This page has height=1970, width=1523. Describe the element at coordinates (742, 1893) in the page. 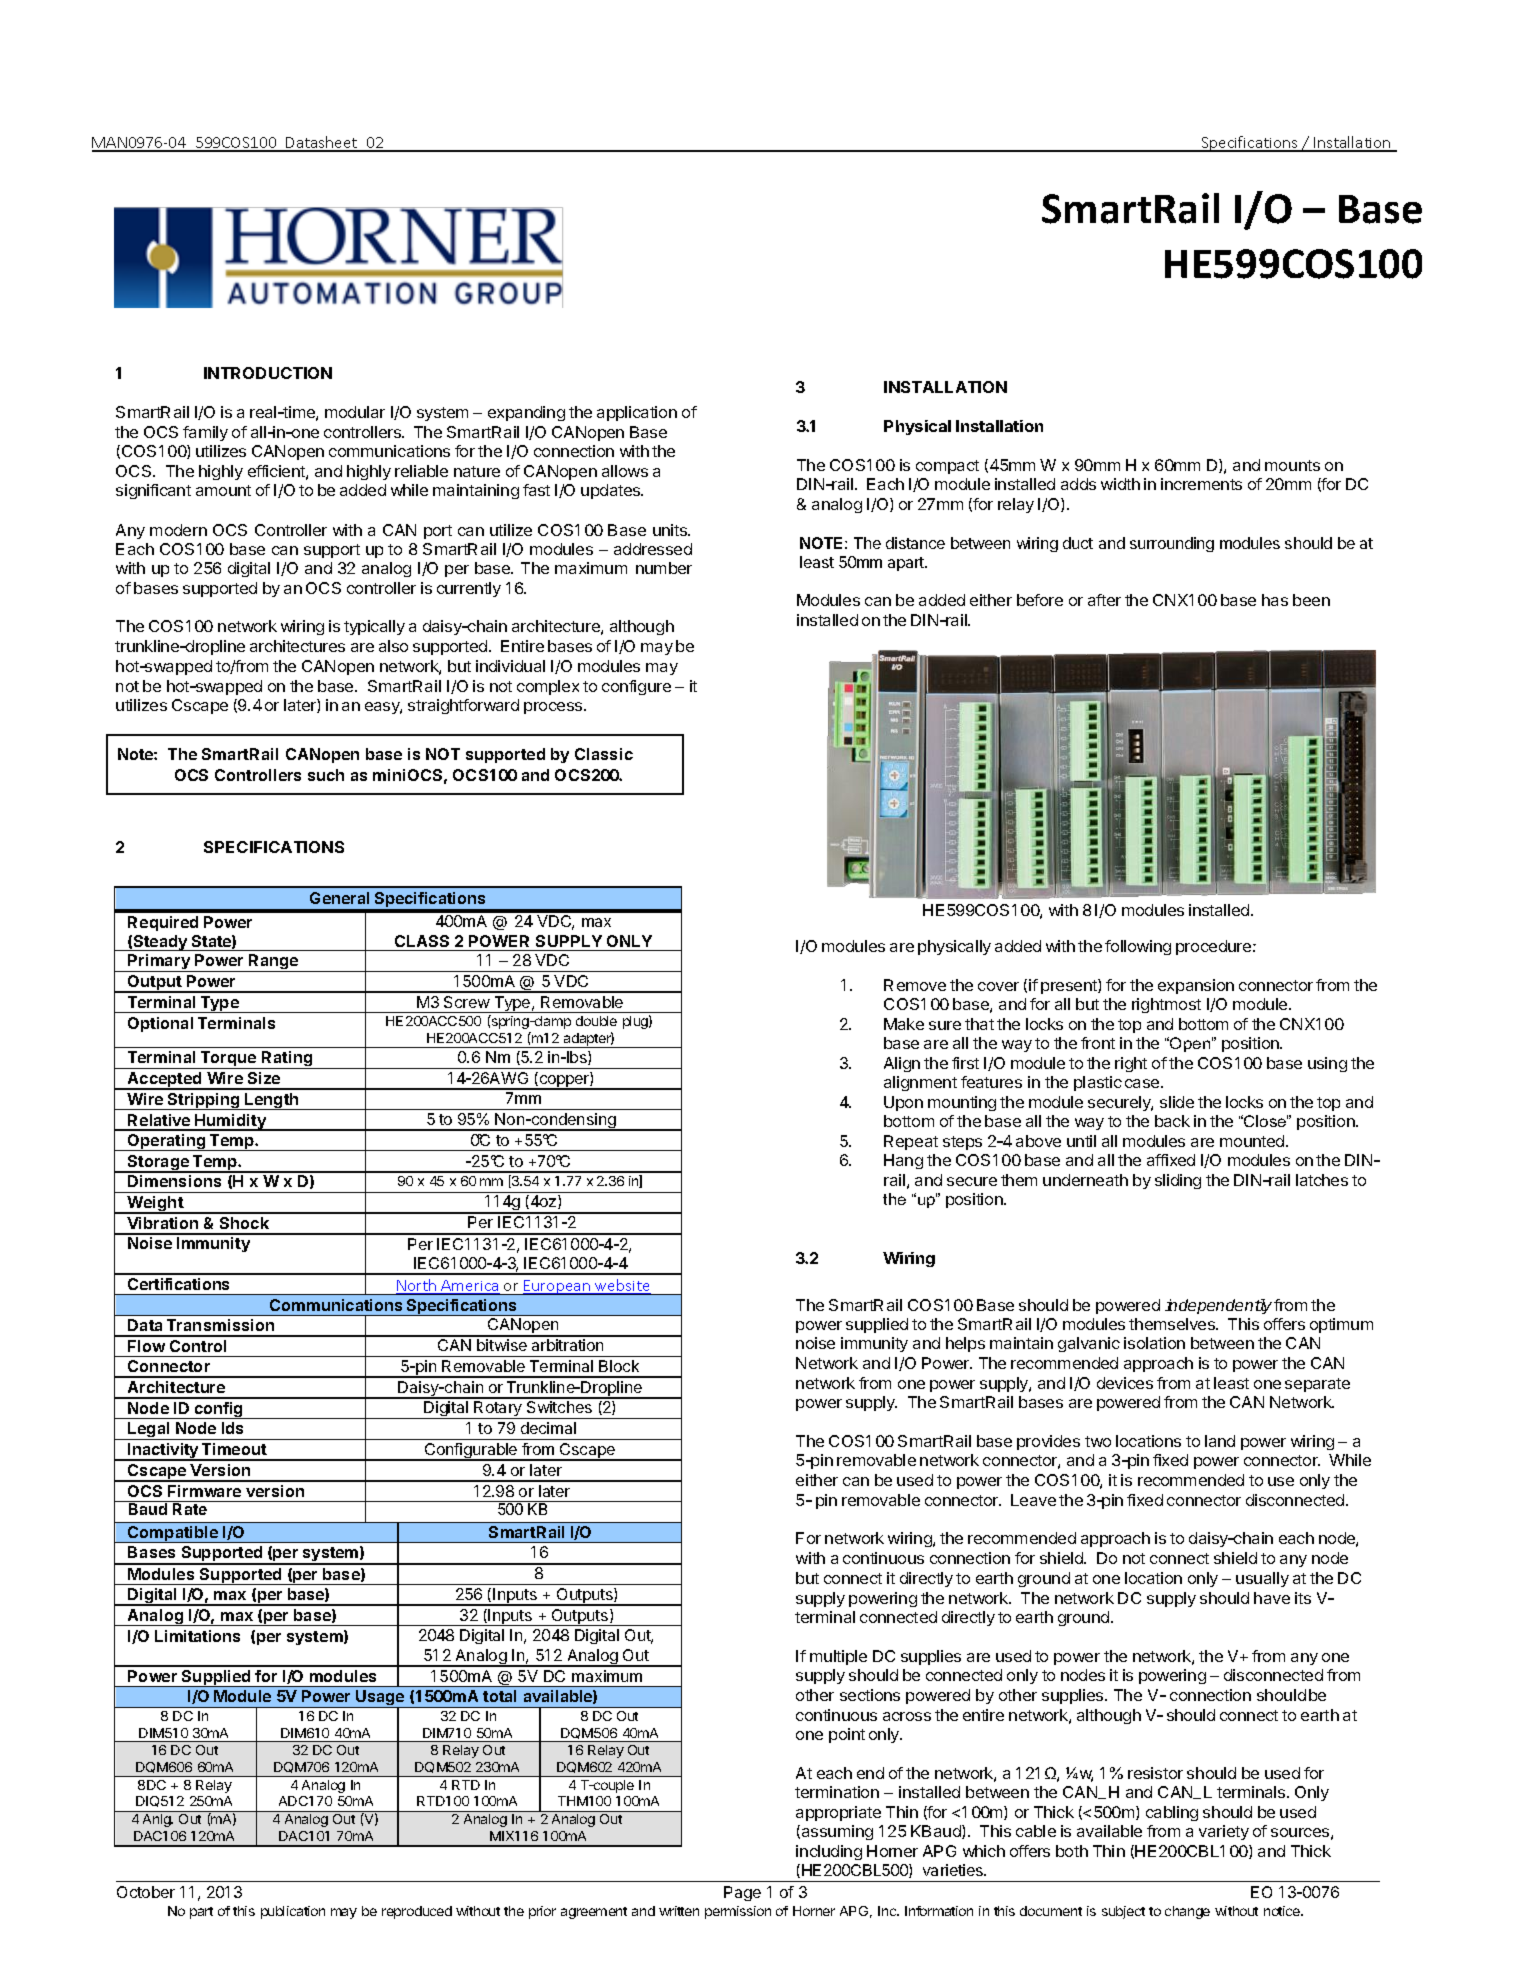

I see `Page` at that location.
